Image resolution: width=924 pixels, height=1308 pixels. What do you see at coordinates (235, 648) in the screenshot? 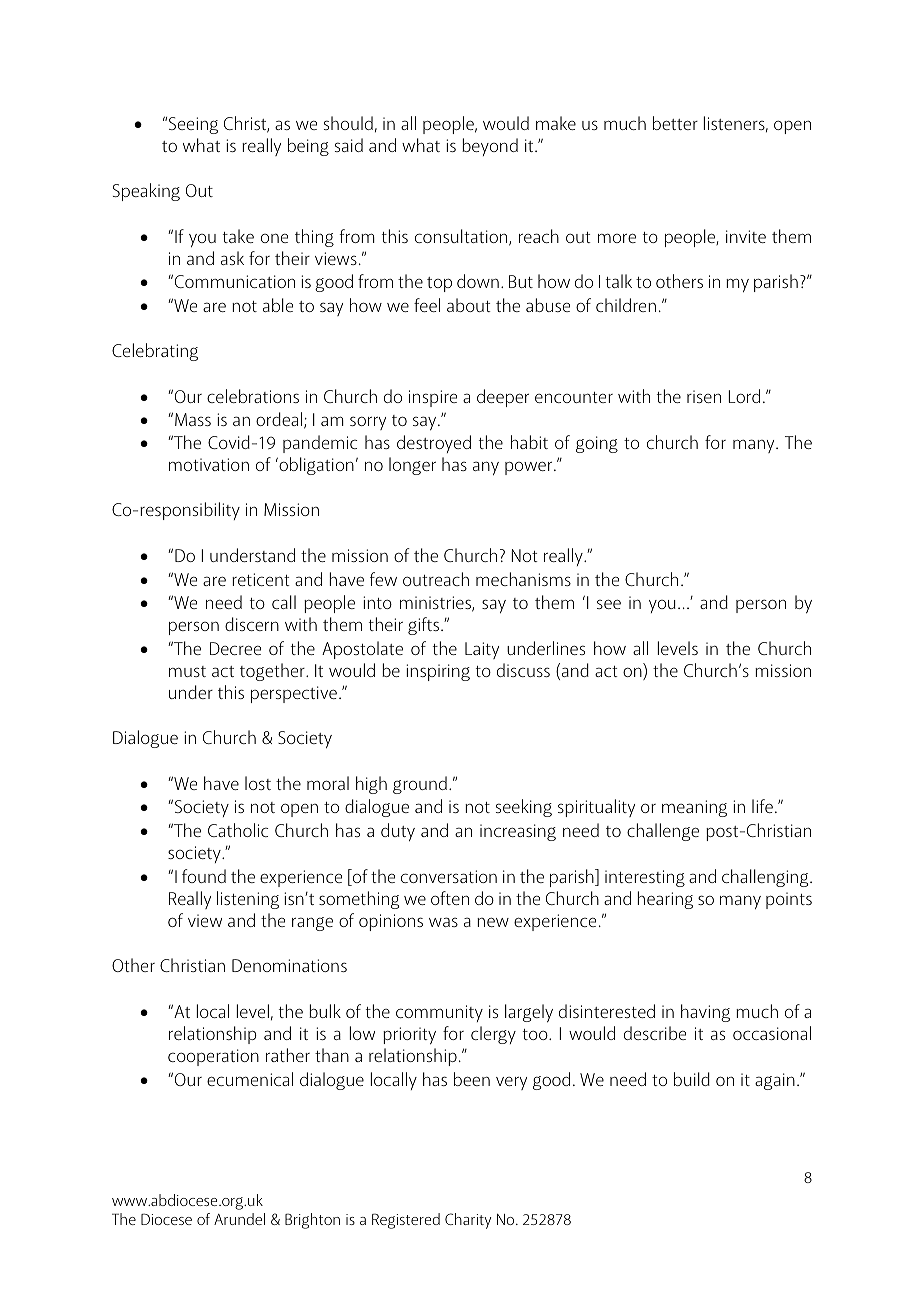
I see `Decree` at bounding box center [235, 648].
